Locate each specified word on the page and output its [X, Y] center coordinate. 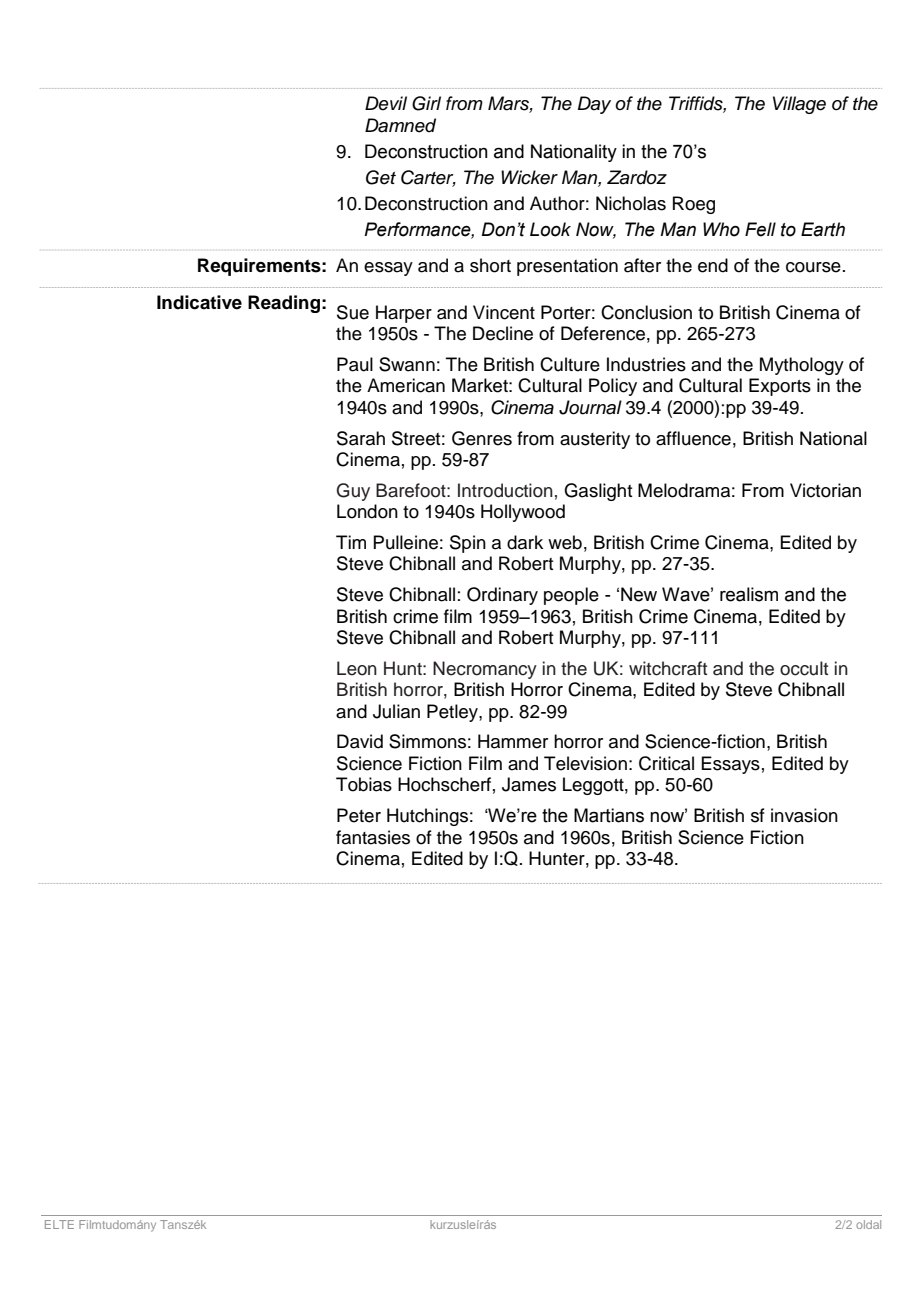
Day [594, 105]
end [713, 265]
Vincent [504, 312]
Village [799, 105]
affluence [693, 438]
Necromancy [485, 670]
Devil [386, 103]
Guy [353, 492]
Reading [284, 304]
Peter [359, 815]
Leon [357, 668]
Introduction [505, 490]
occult [804, 668]
